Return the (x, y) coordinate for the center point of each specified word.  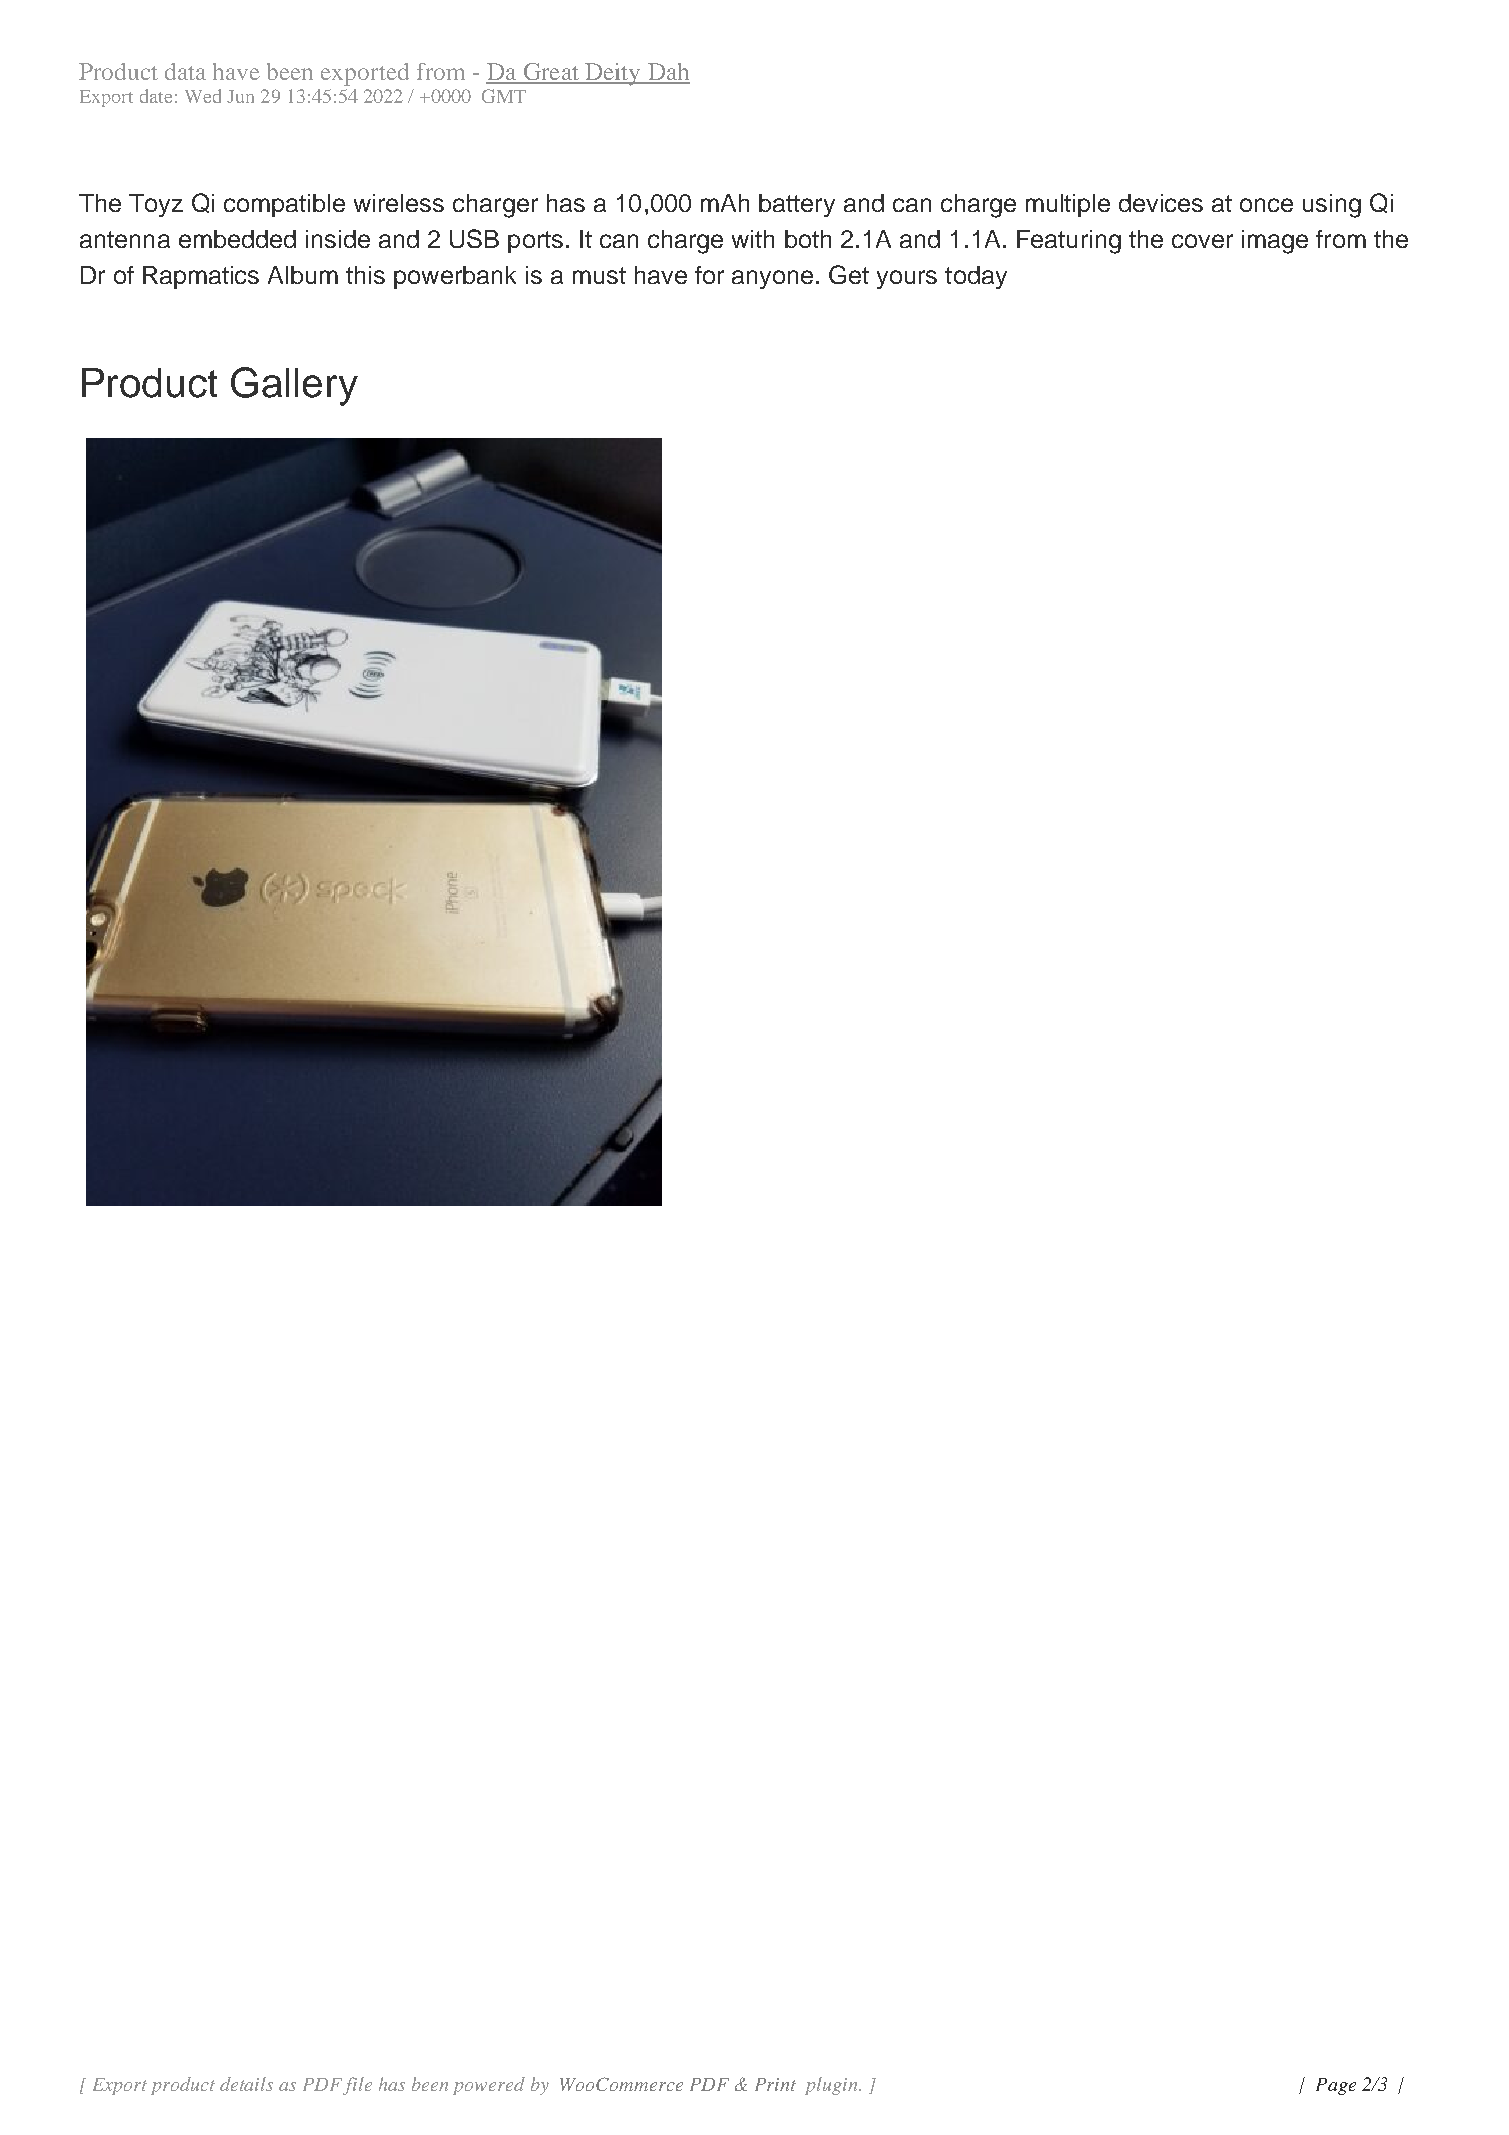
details (246, 2084)
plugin (832, 2086)
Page (1336, 2086)
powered (489, 2086)
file (357, 2086)
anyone (772, 279)
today (976, 277)
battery (797, 205)
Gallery (294, 386)
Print (775, 2084)
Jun (240, 96)
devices (1161, 203)
